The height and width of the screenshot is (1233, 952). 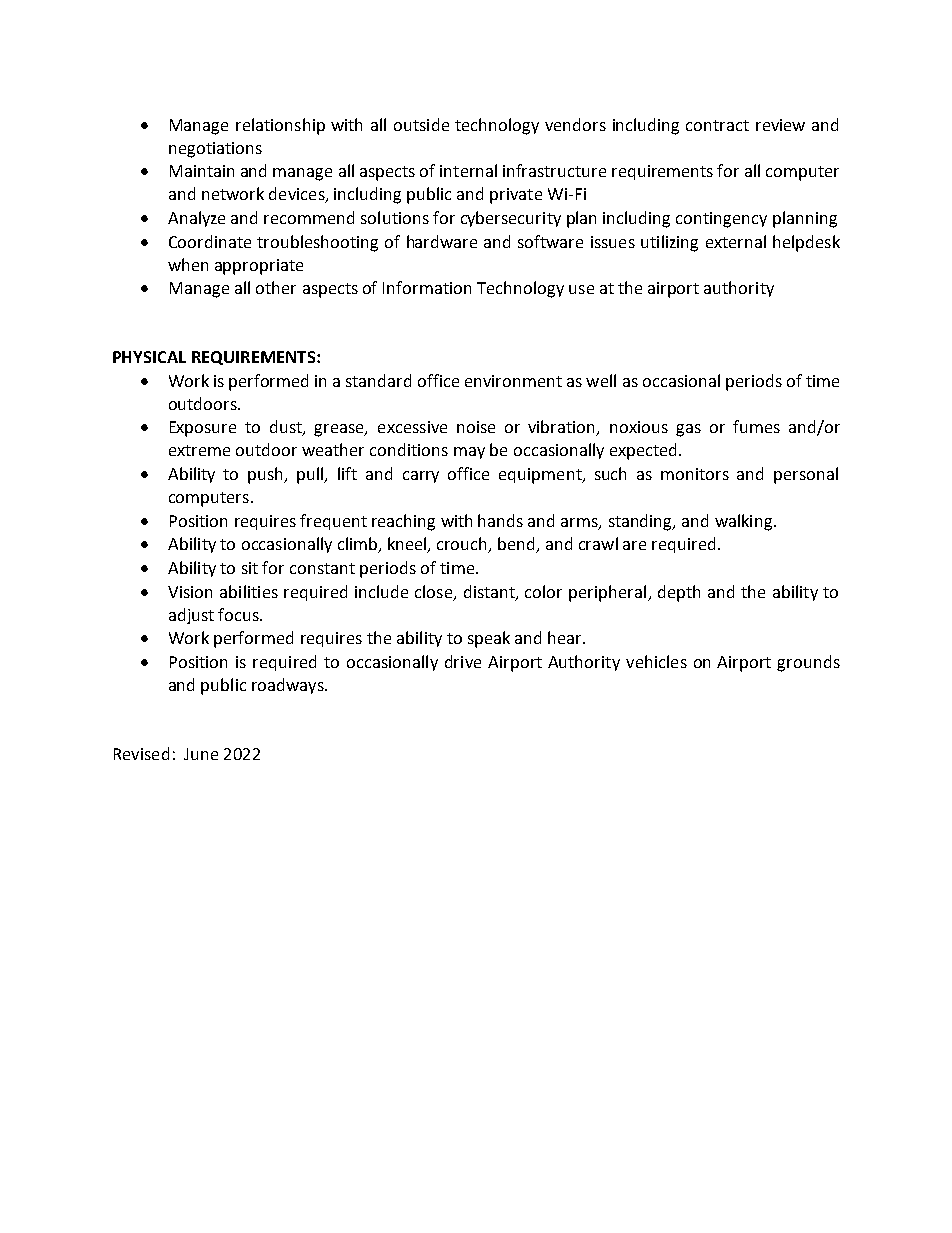 I want to click on fumes, so click(x=756, y=426).
